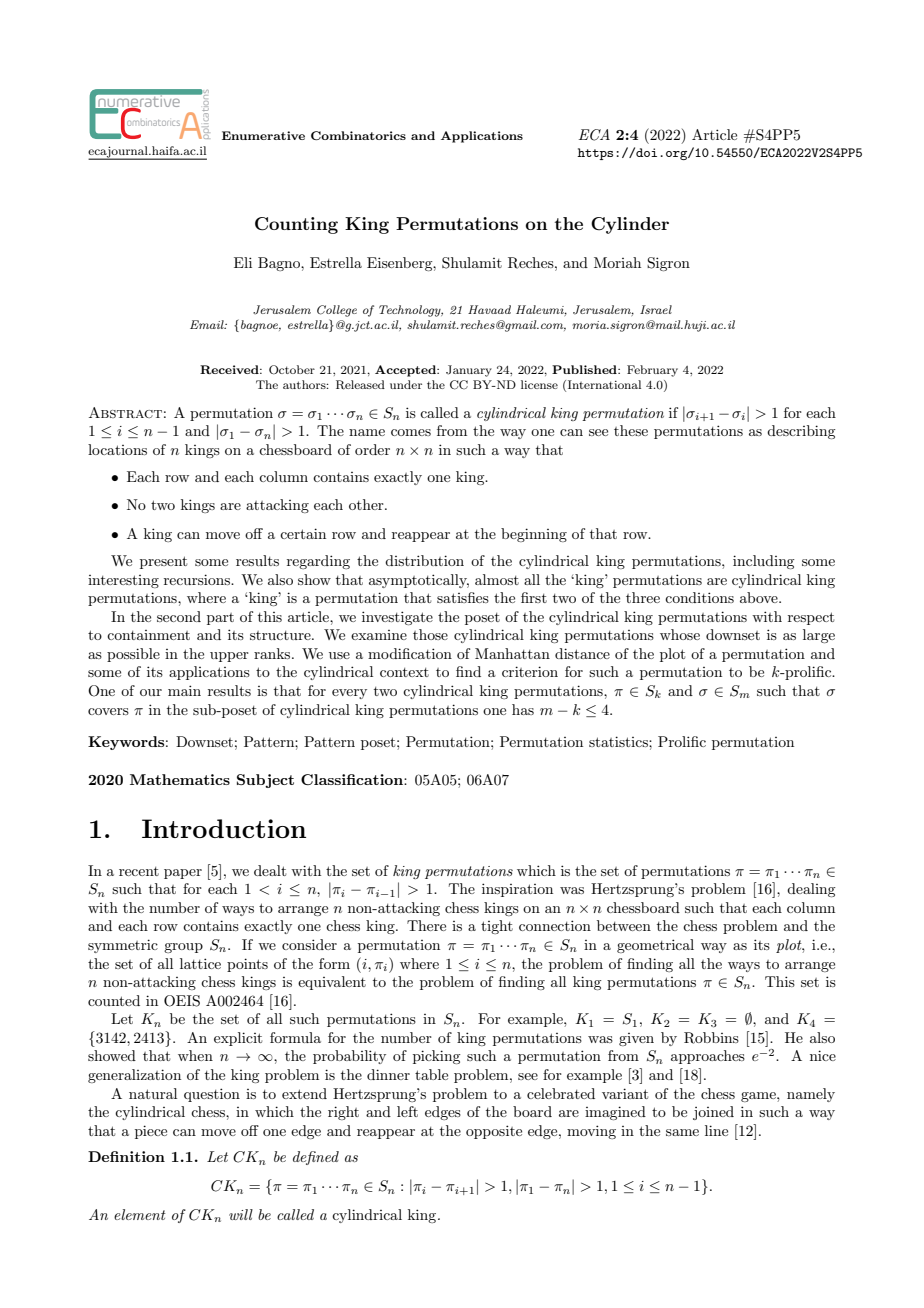  Describe the element at coordinates (163, 562) in the image. I see `present` at that location.
